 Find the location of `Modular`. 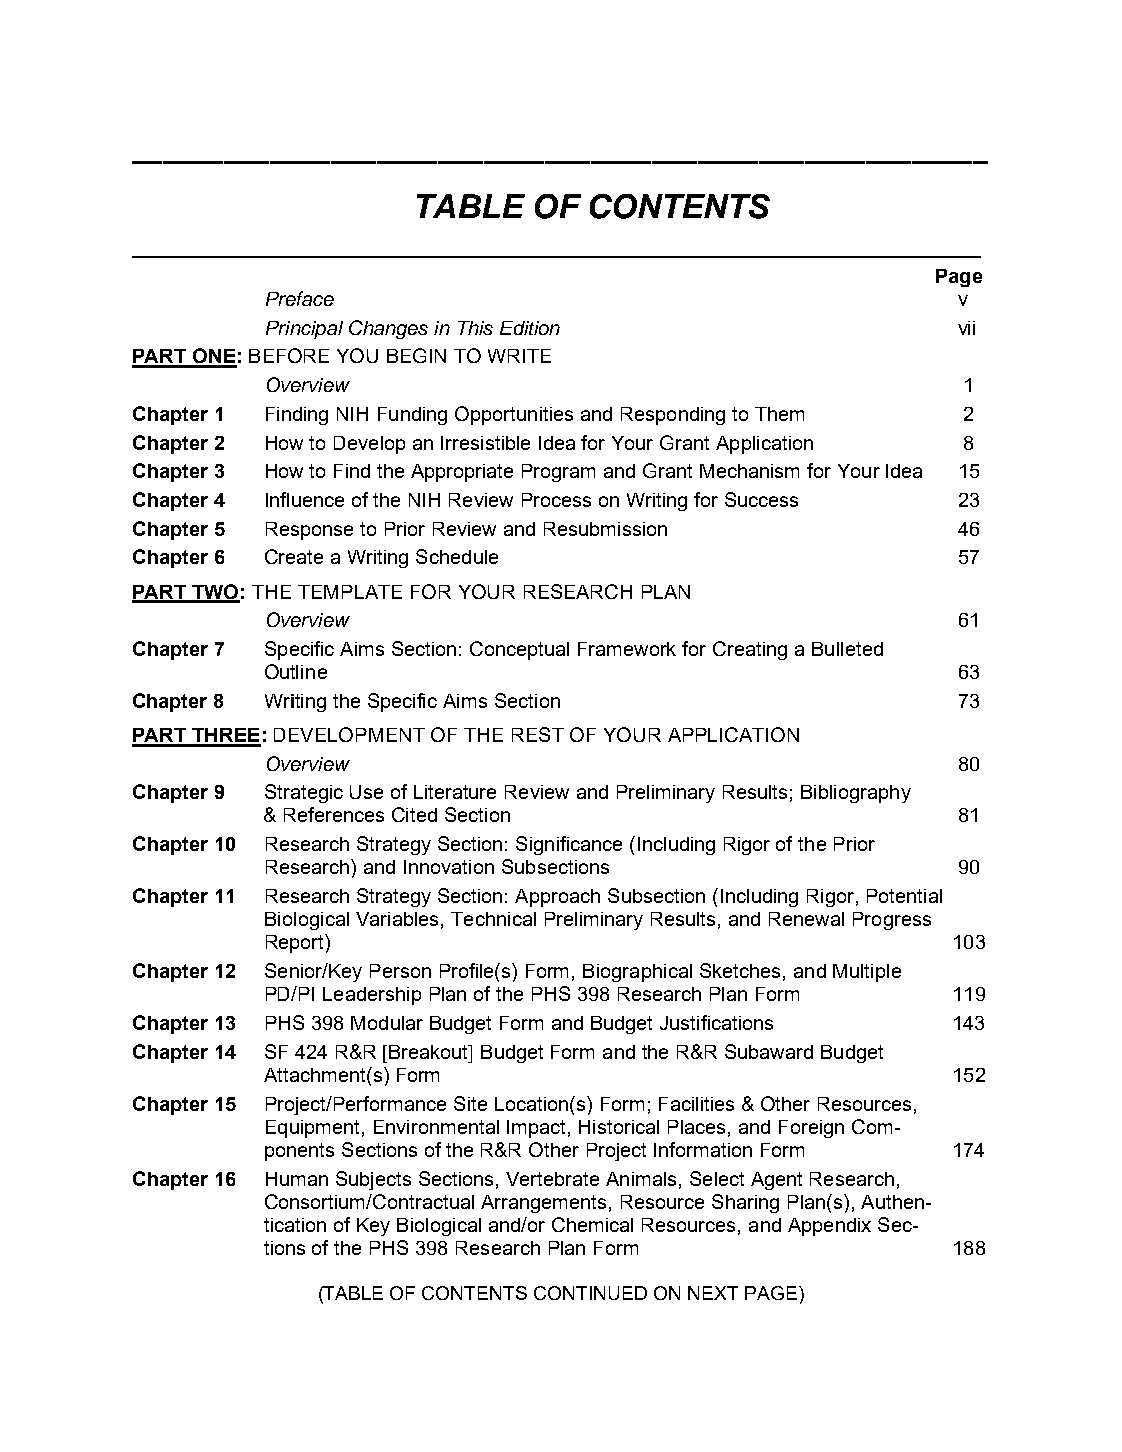

Modular is located at coordinates (387, 1023).
